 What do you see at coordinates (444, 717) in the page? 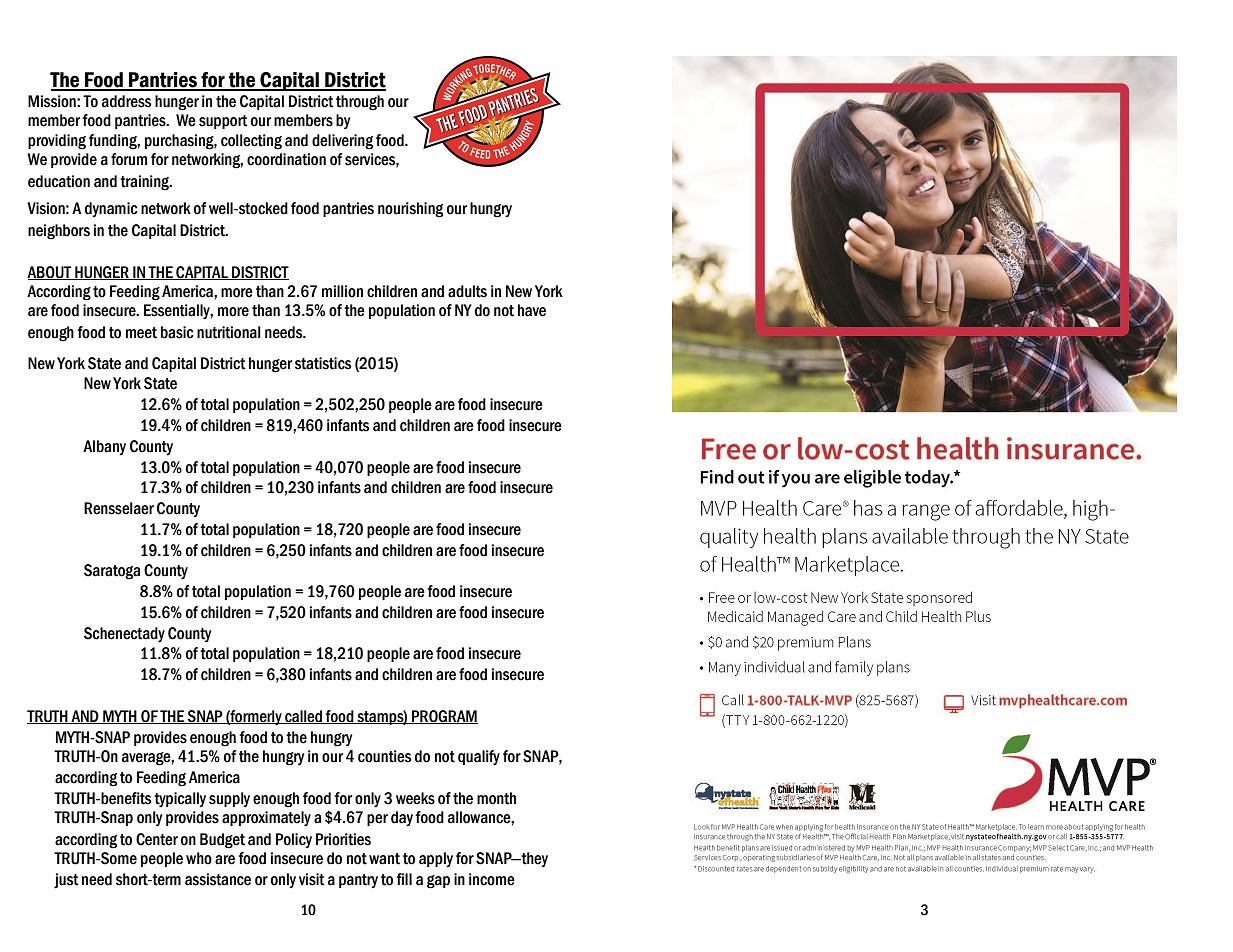
I see `PROGRAM` at bounding box center [444, 717].
